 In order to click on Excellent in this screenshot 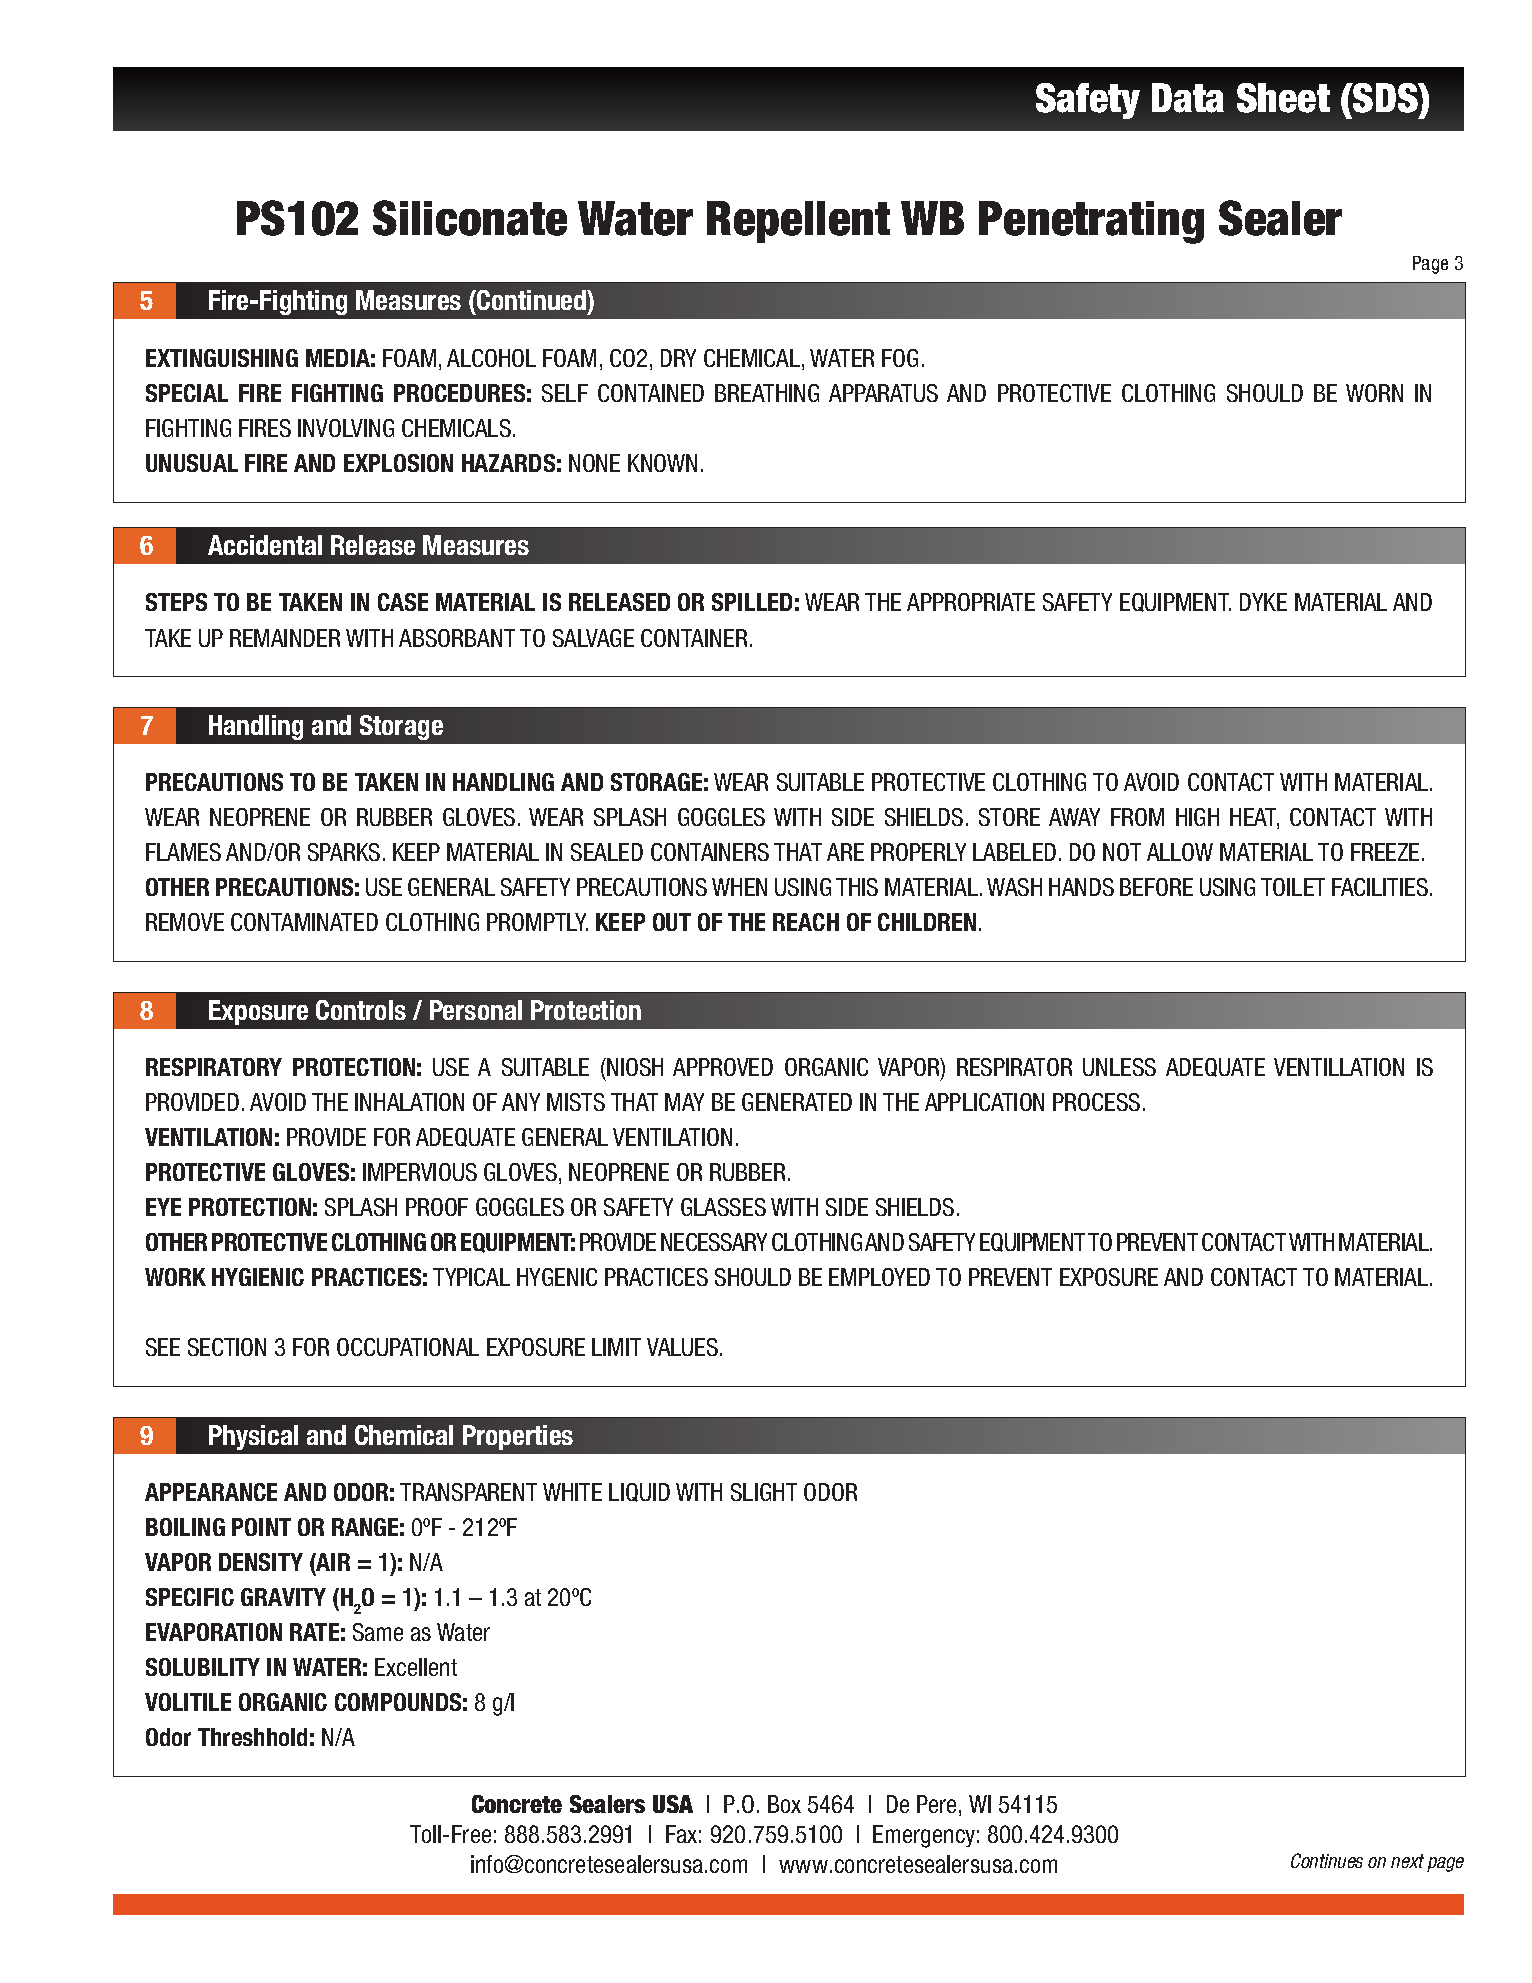, I will do `click(416, 1667)`.
